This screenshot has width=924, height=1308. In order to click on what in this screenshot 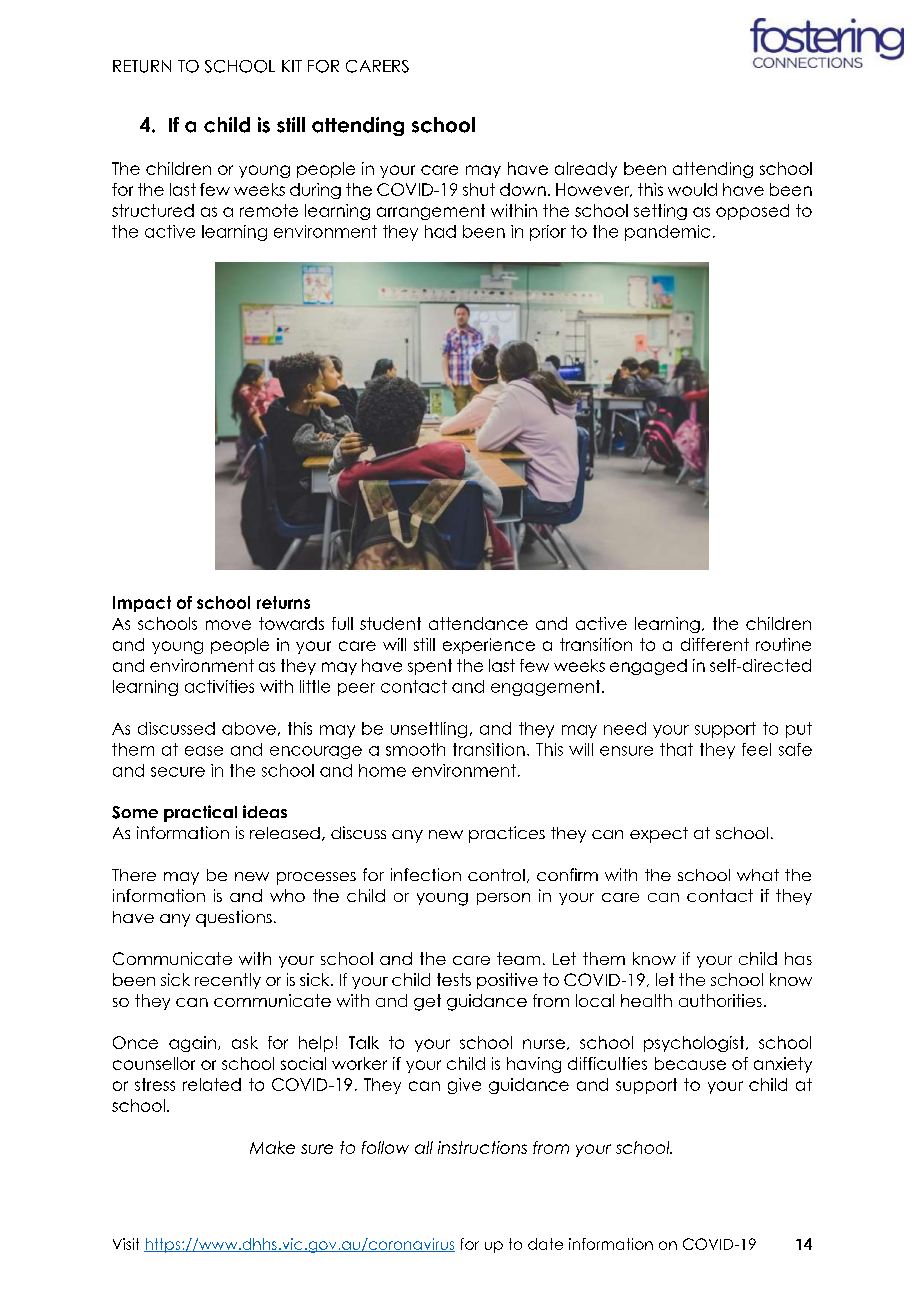, I will do `click(758, 875)`.
